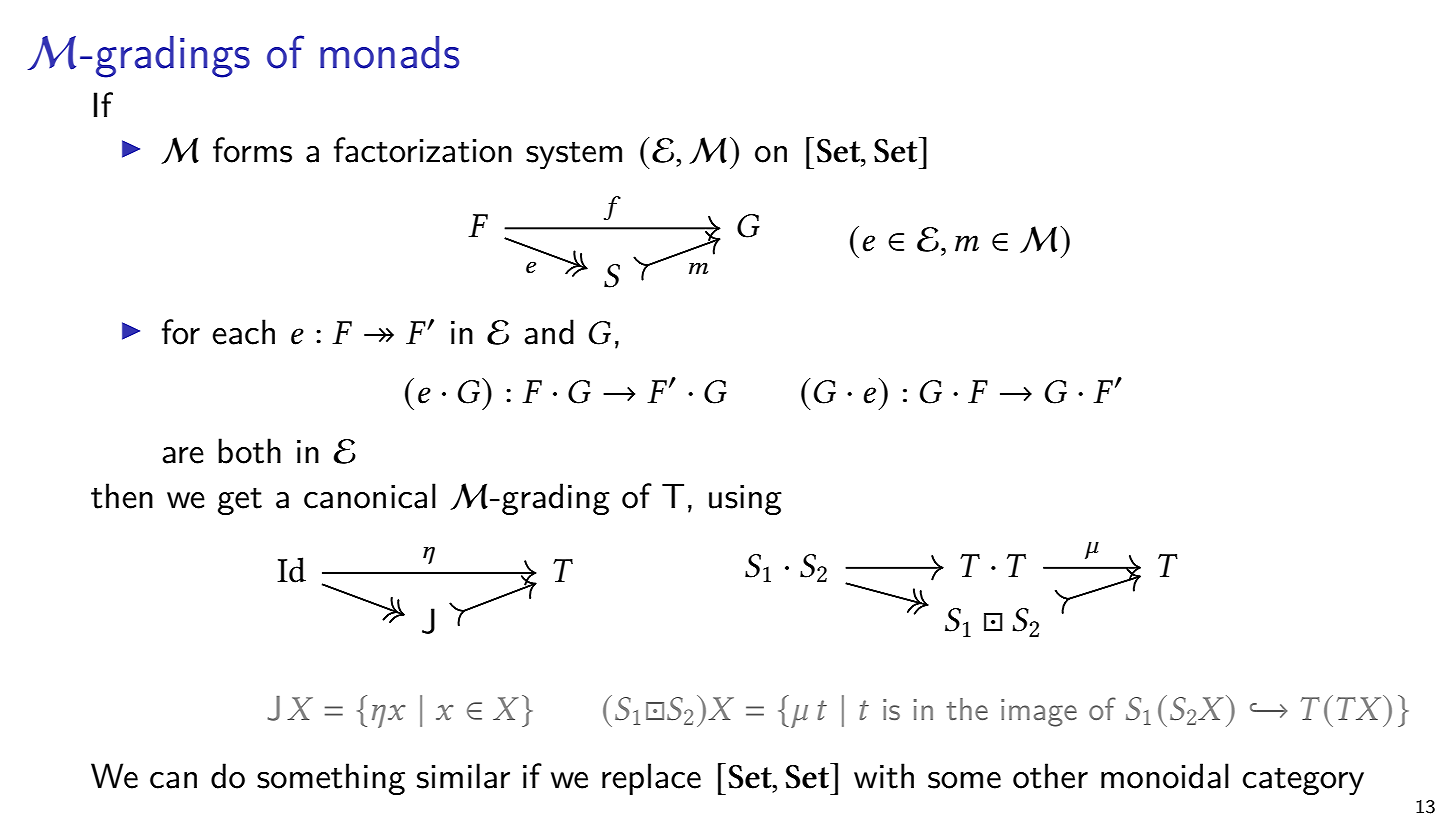  What do you see at coordinates (574, 155) in the page?
I see `system` at bounding box center [574, 155].
